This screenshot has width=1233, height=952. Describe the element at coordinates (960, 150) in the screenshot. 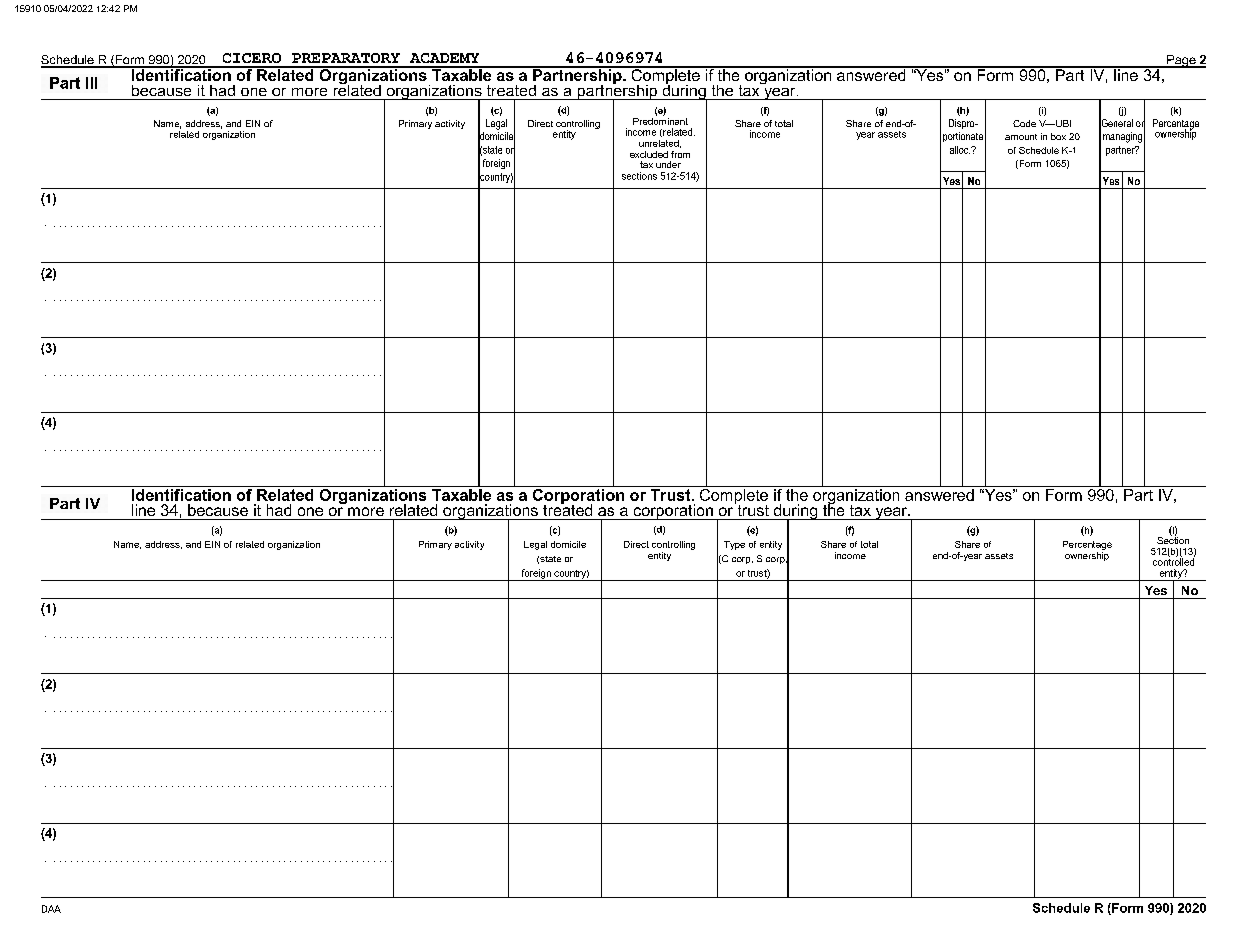

I see `alloc` at that location.
